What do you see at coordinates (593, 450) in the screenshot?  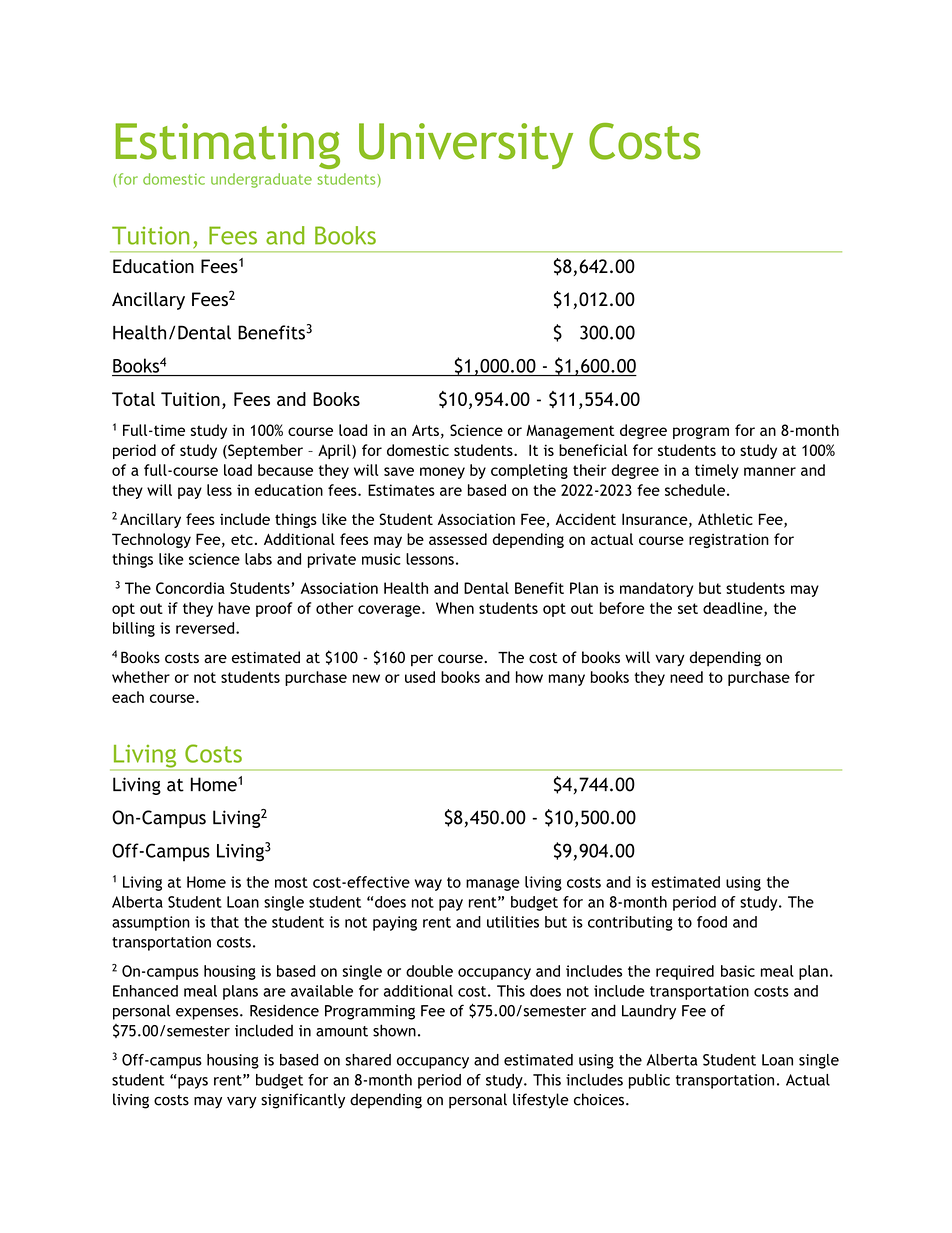 I see `beneficial` at bounding box center [593, 450].
